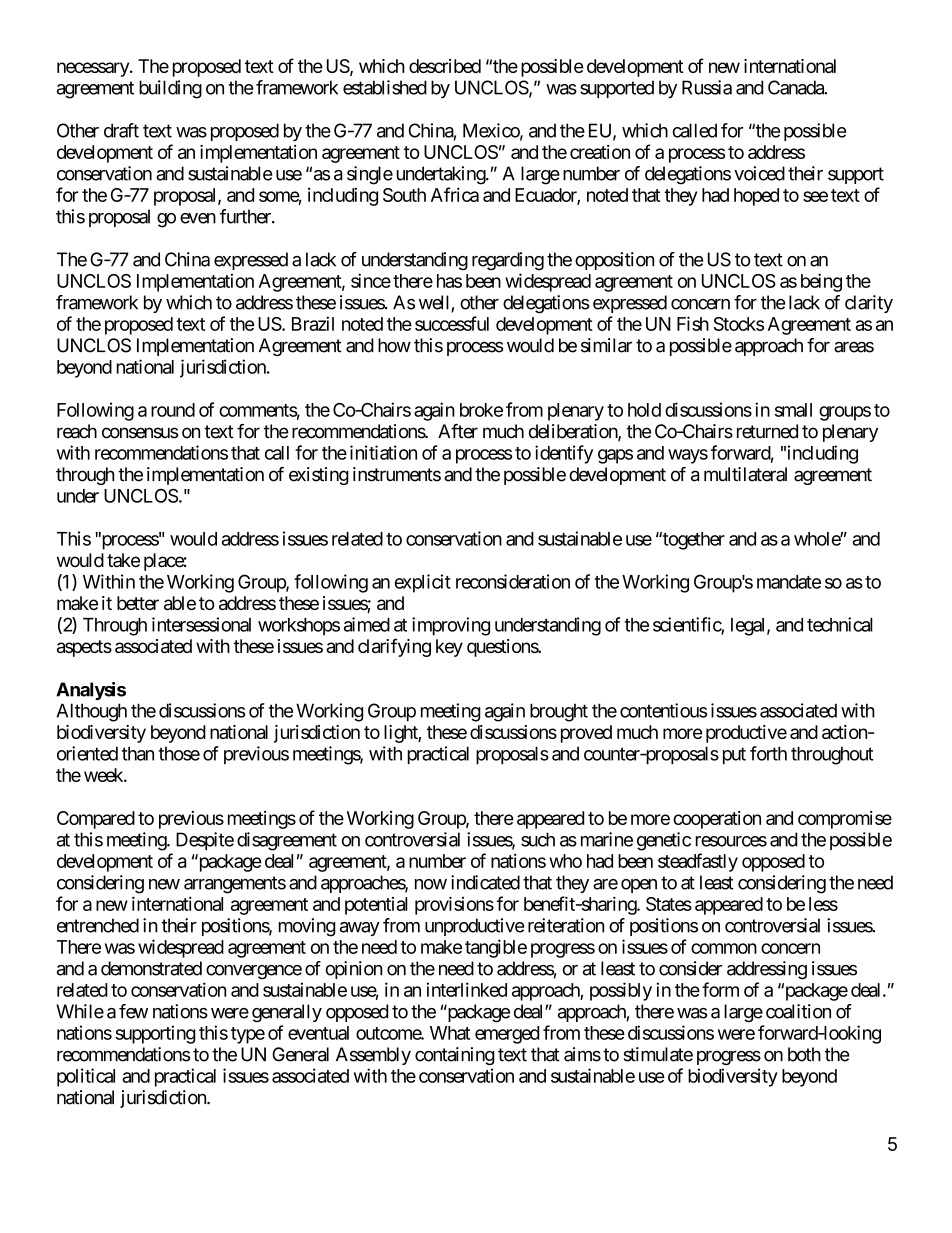  Describe the element at coordinates (423, 583) in the screenshot. I see `explicit` at that location.
